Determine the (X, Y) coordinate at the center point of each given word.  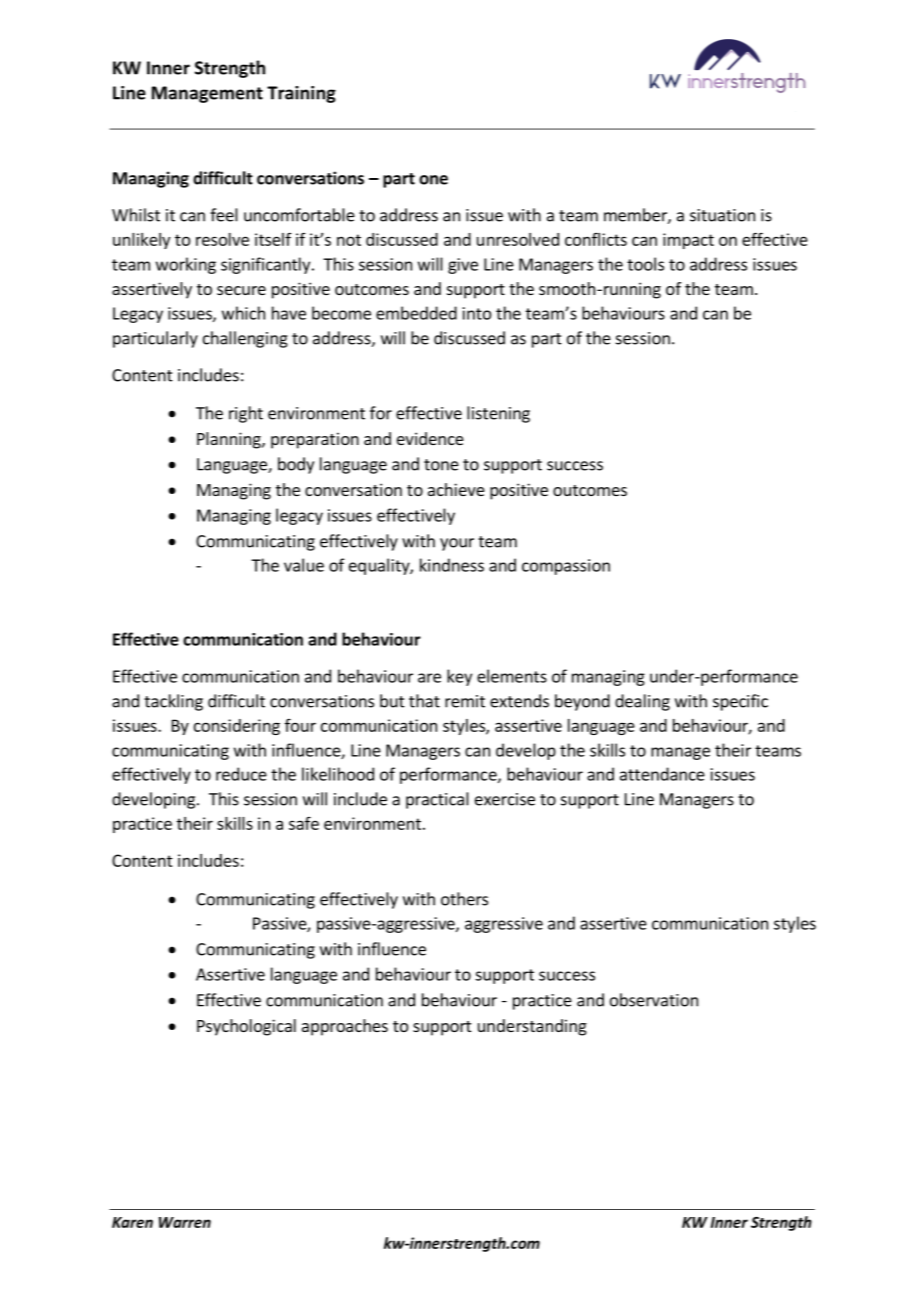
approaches (345, 1027)
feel (224, 215)
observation (654, 1000)
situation (722, 215)
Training (301, 94)
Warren (185, 1222)
